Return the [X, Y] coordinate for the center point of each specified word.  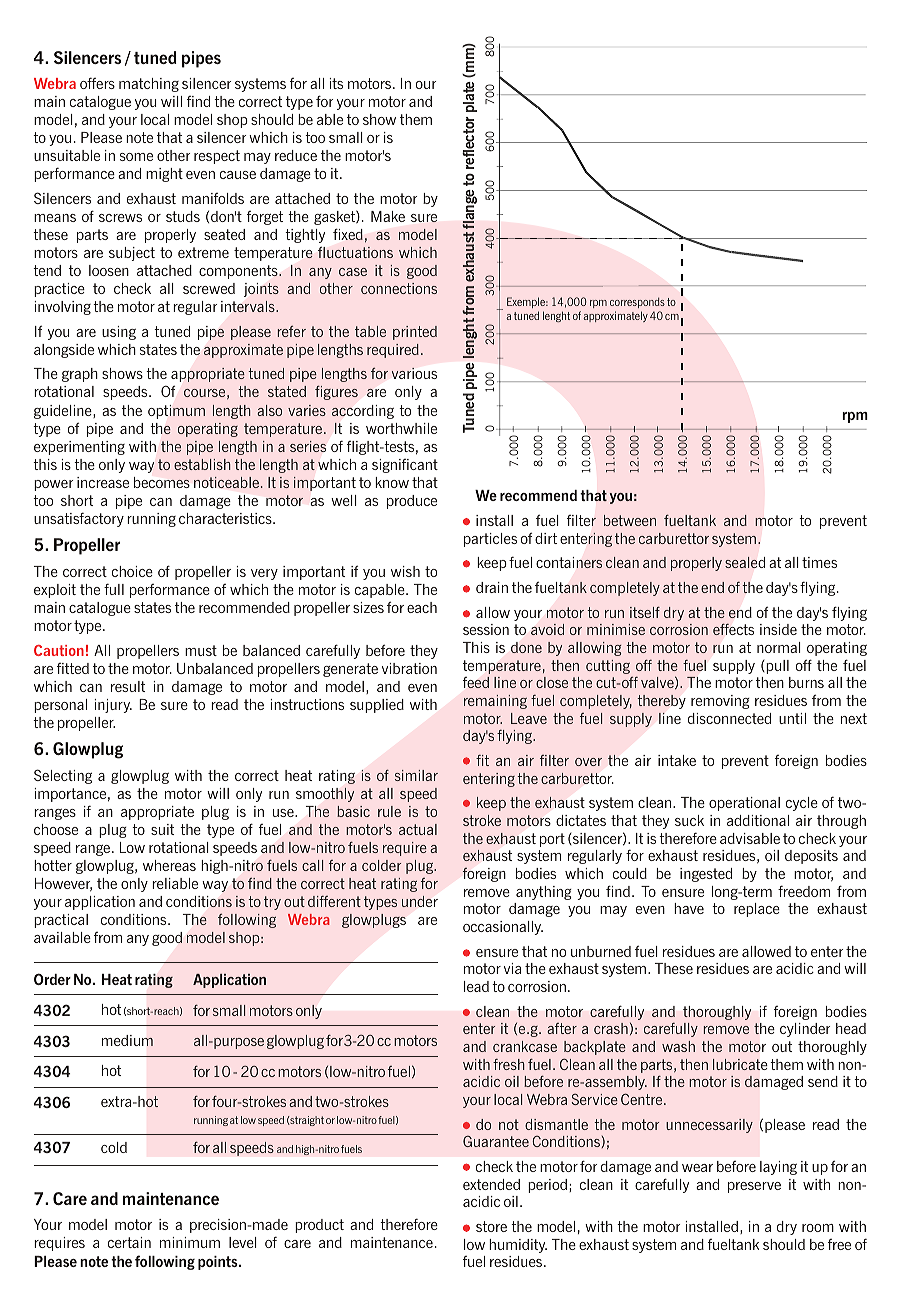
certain [129, 1242]
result [128, 686]
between [630, 520]
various [414, 373]
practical [61, 921]
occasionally [503, 928]
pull [777, 667]
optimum [176, 412]
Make [388, 216]
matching [149, 85]
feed [476, 682]
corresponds [637, 302]
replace [757, 910]
